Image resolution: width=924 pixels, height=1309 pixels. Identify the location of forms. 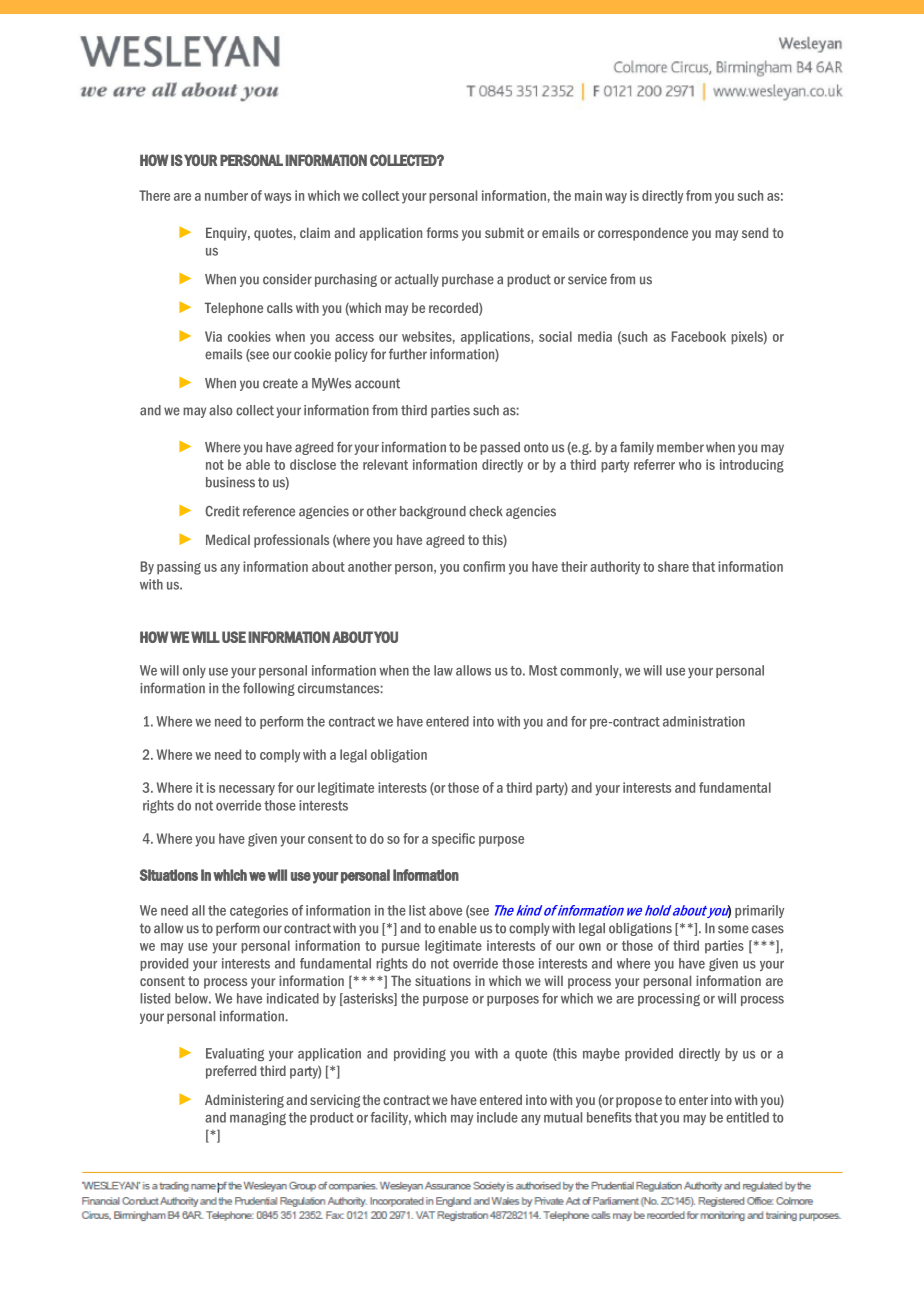
(442, 232).
